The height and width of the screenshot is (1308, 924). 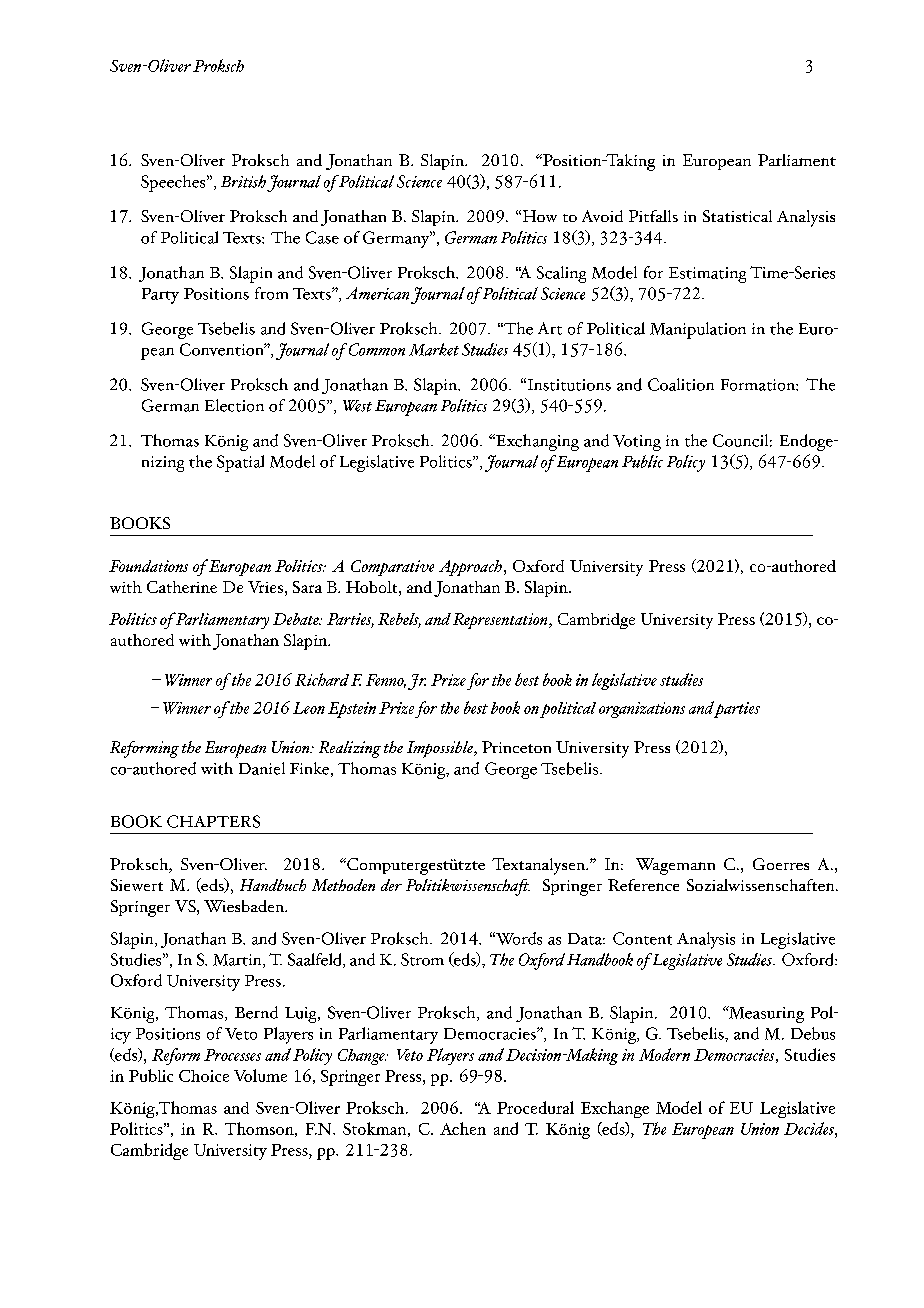 What do you see at coordinates (240, 463) in the screenshot?
I see `Spatial` at bounding box center [240, 463].
